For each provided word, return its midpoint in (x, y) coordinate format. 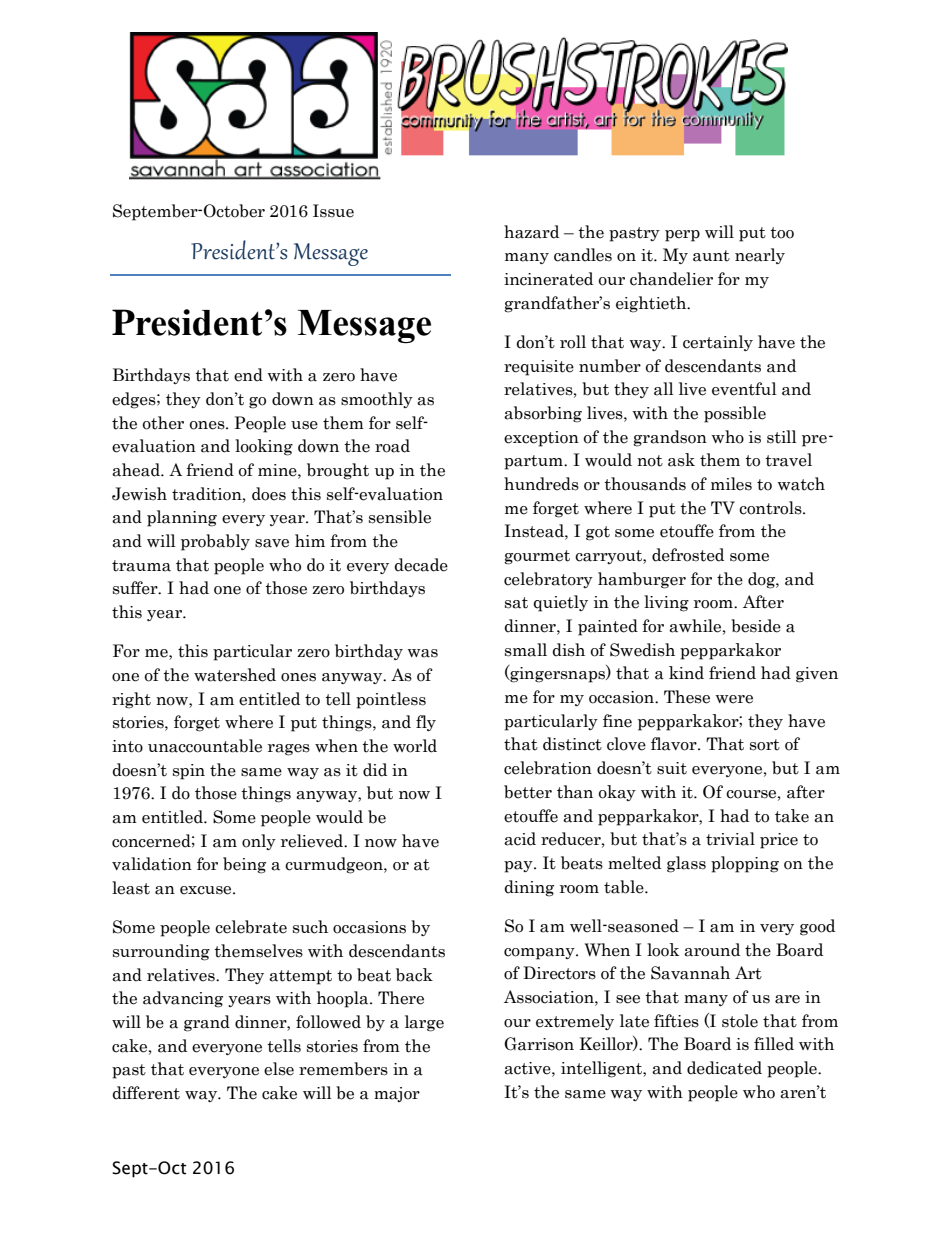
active (528, 1068)
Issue (333, 211)
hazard (531, 232)
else (279, 1069)
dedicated (724, 1068)
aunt (711, 256)
